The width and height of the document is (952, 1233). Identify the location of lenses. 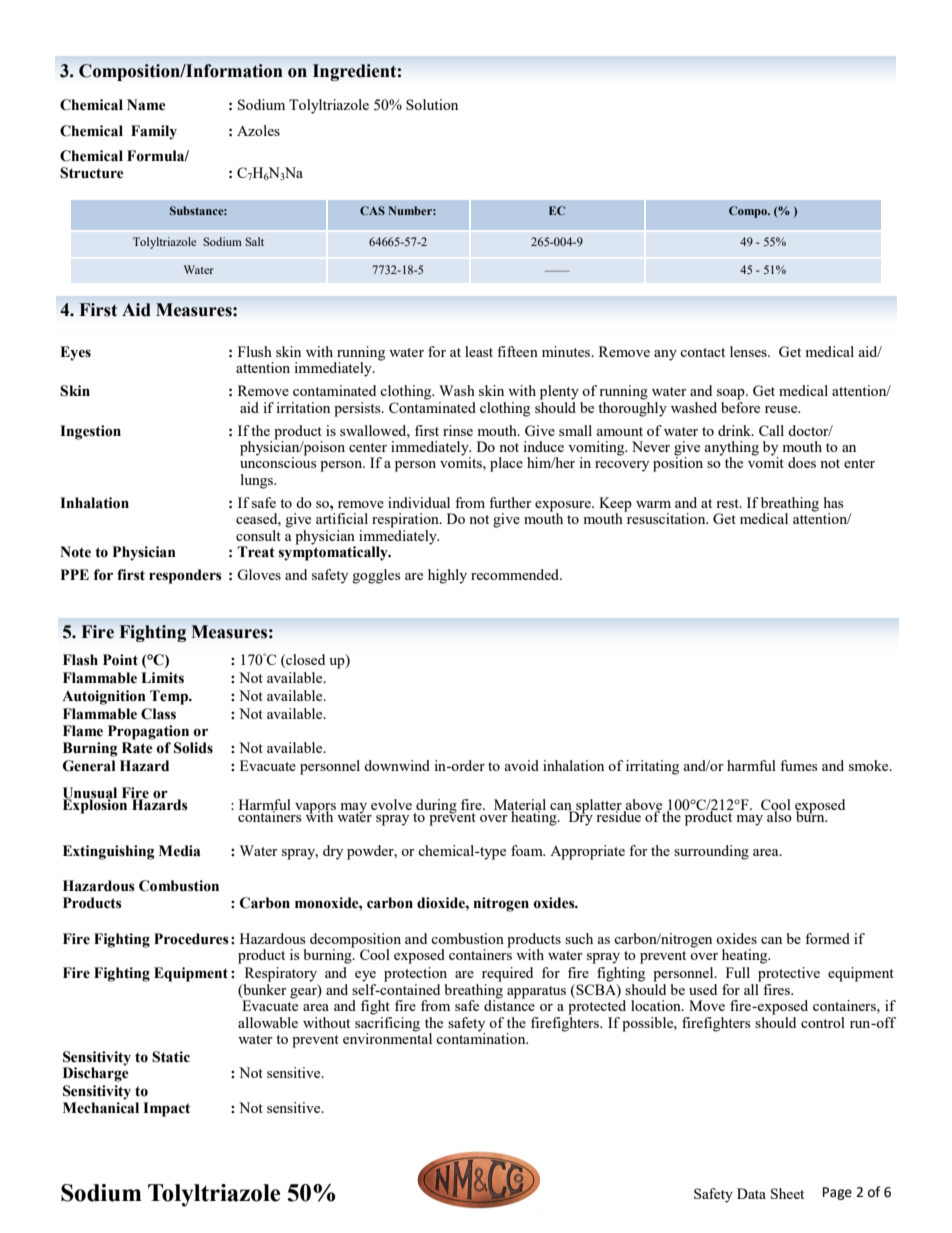
(749, 351).
